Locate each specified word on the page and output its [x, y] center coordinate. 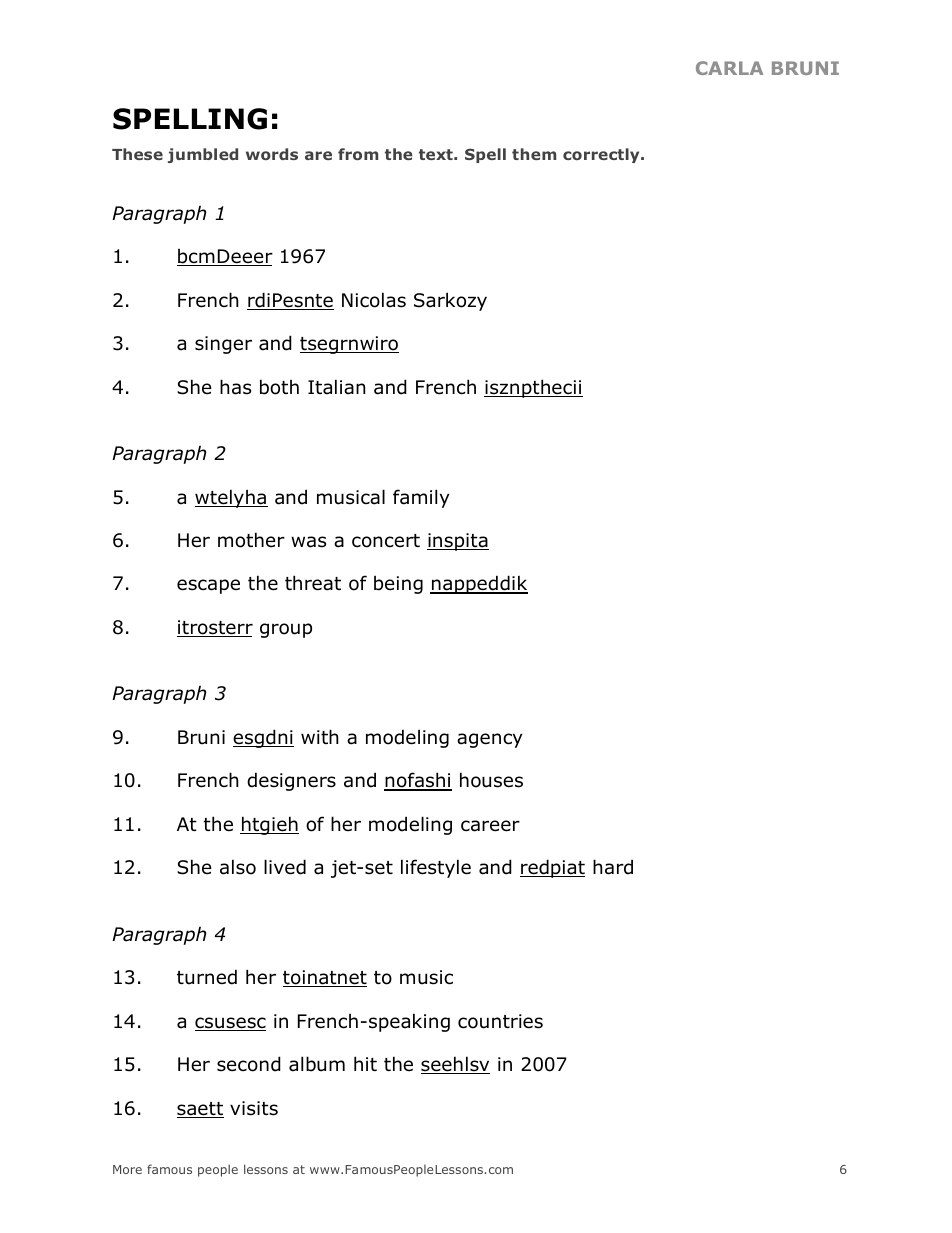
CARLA [729, 68]
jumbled [203, 155]
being [398, 585]
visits [254, 1108]
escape [208, 586]
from [358, 154]
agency [490, 740]
